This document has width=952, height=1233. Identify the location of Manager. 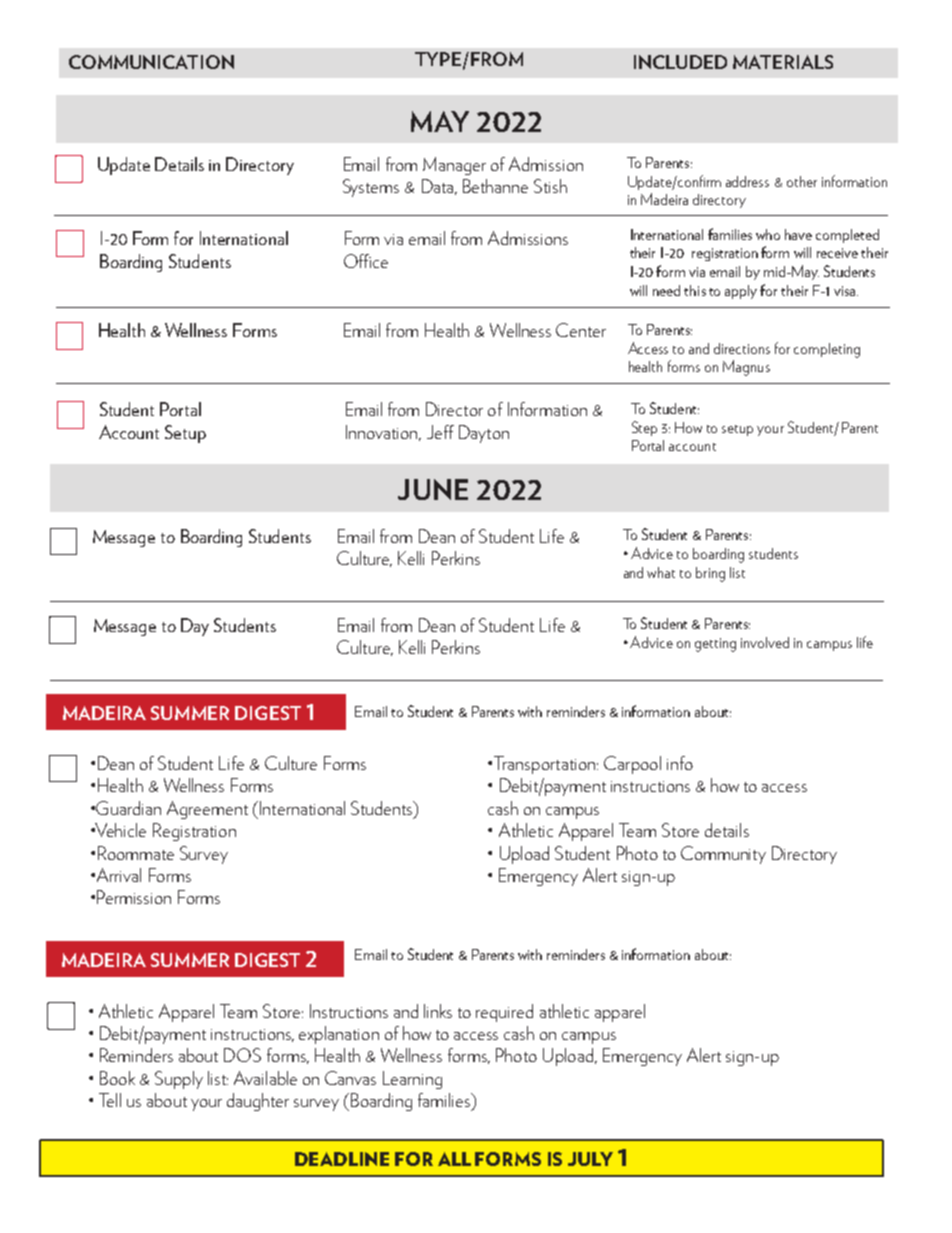
(454, 166).
